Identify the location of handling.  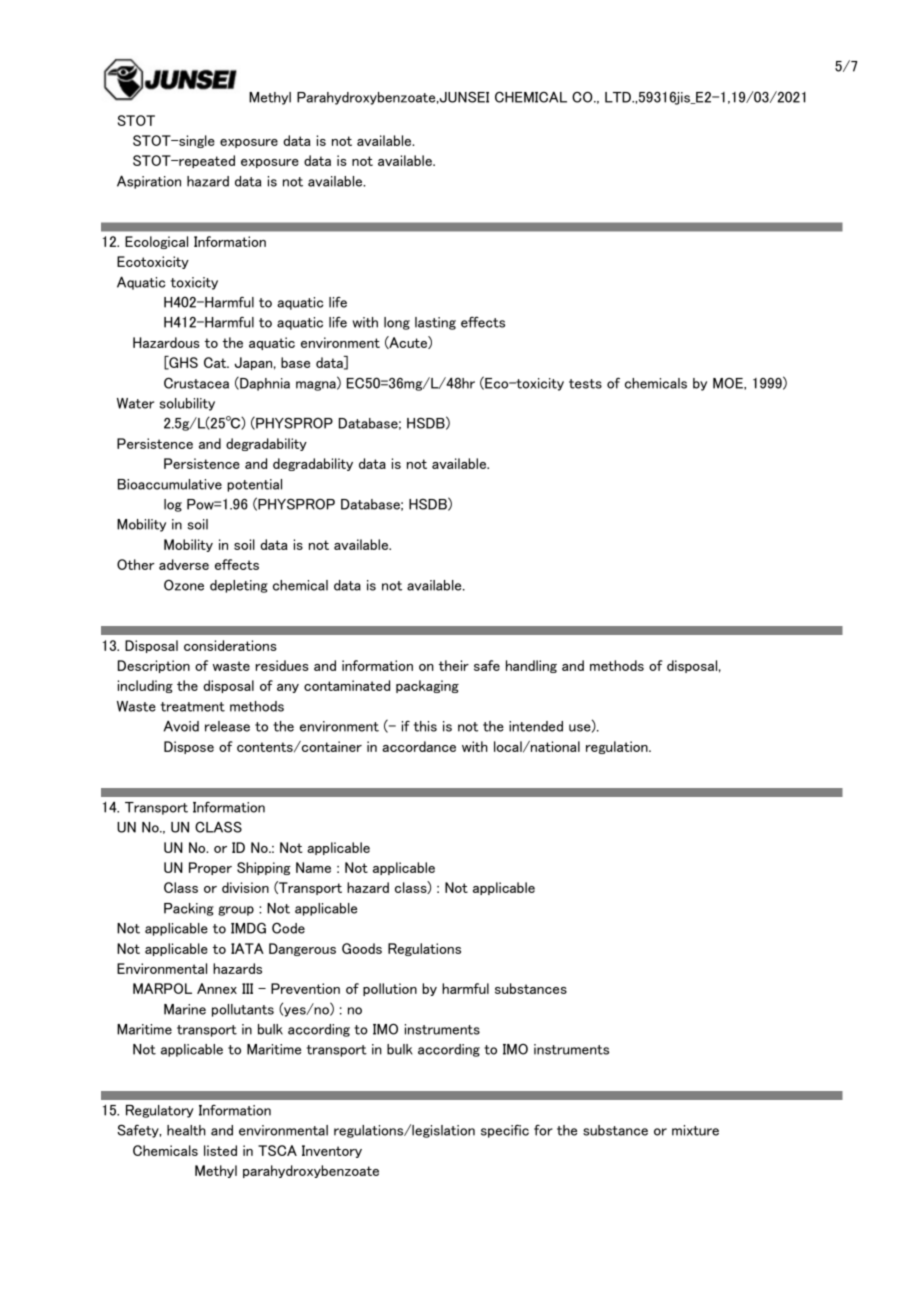
(531, 666).
